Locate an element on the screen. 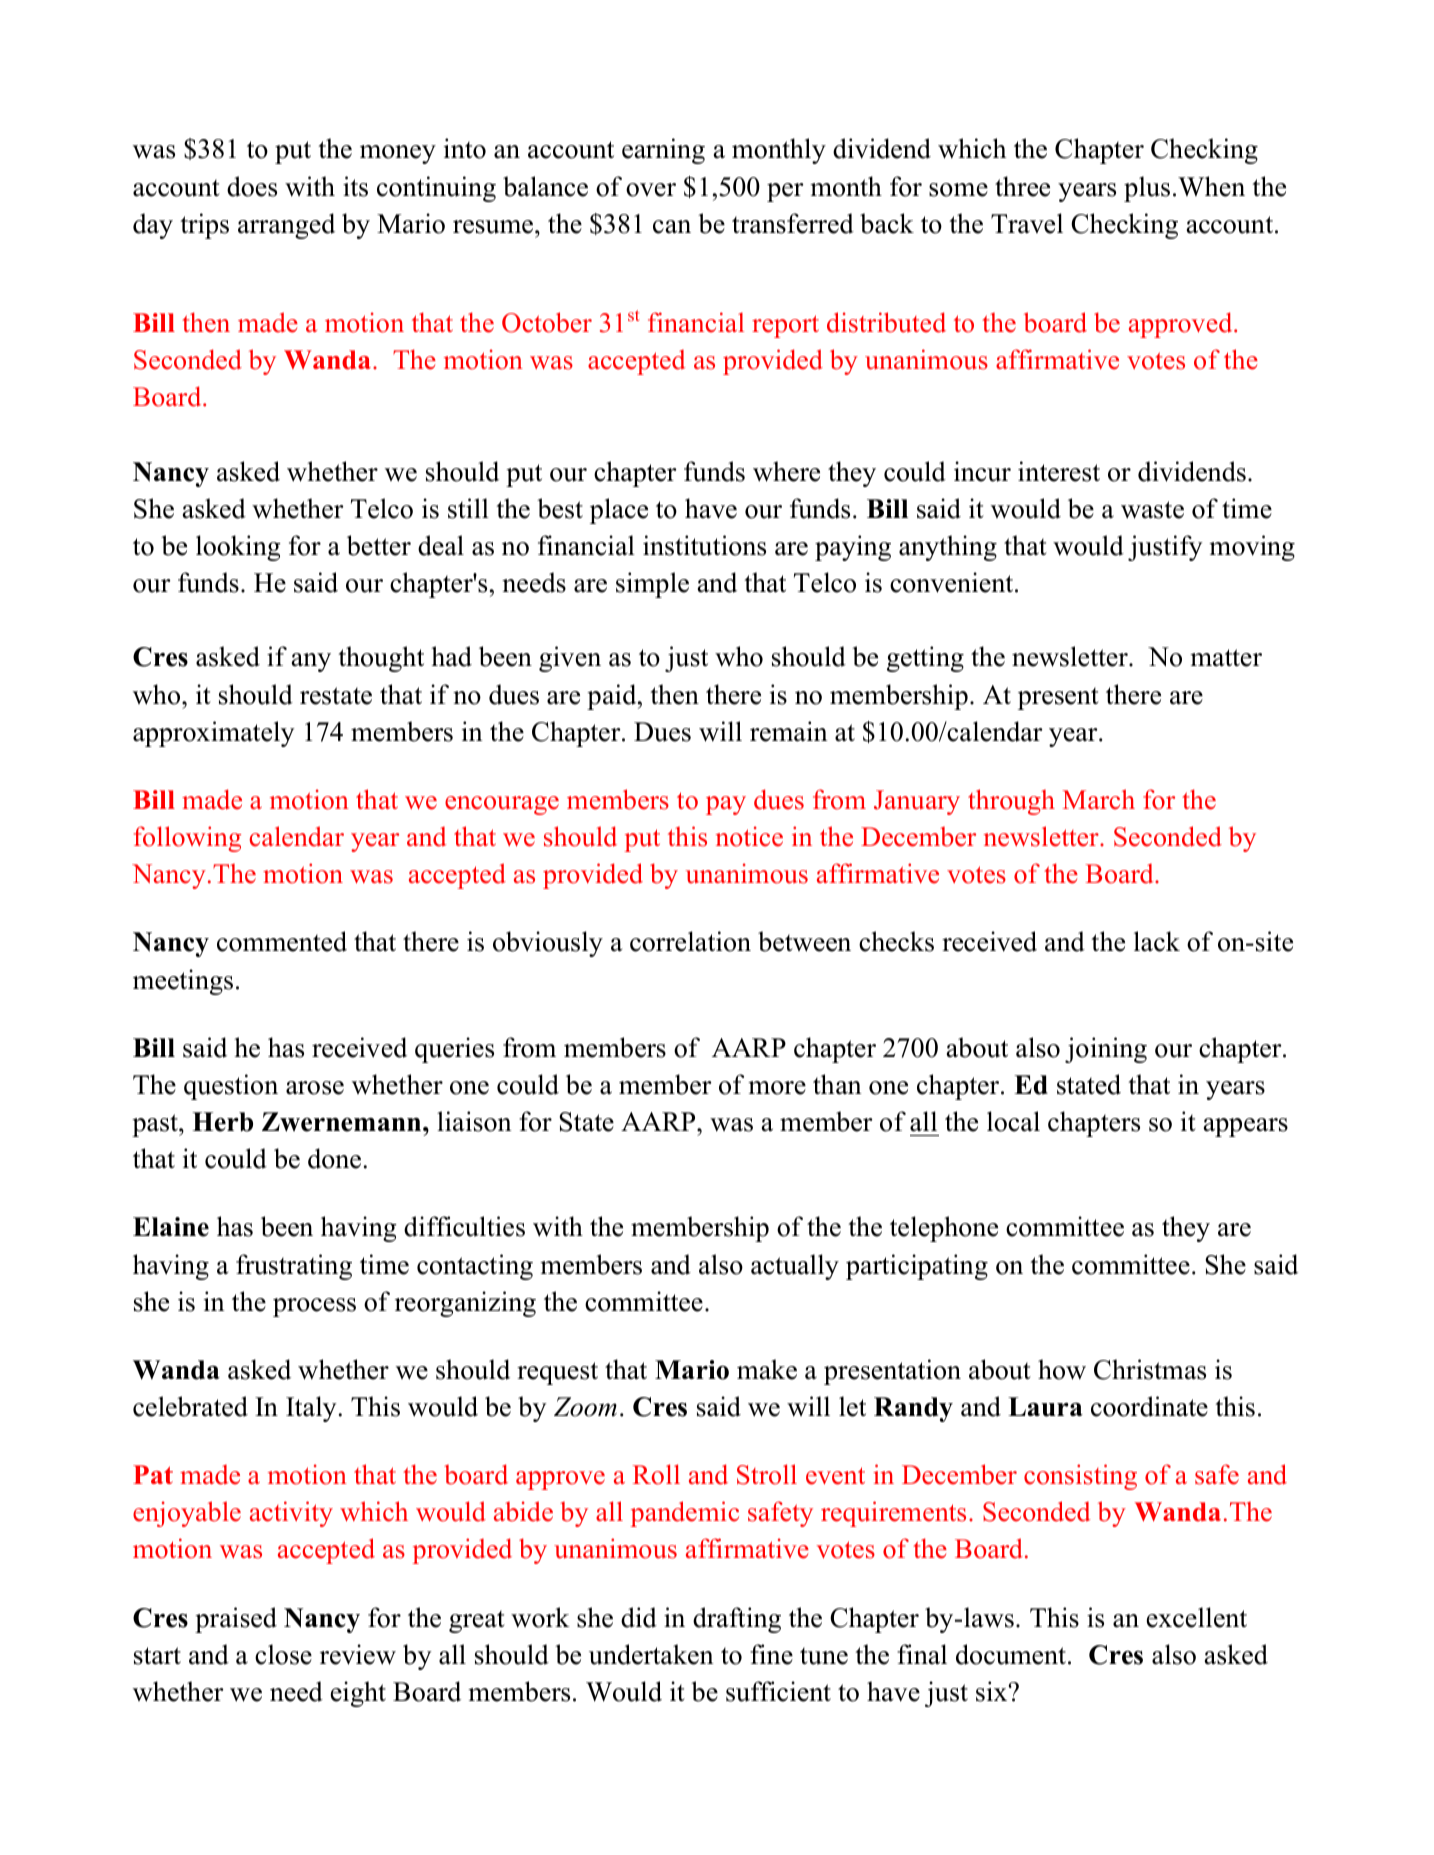 This screenshot has height=1855, width=1434. joining is located at coordinates (1106, 1050).
